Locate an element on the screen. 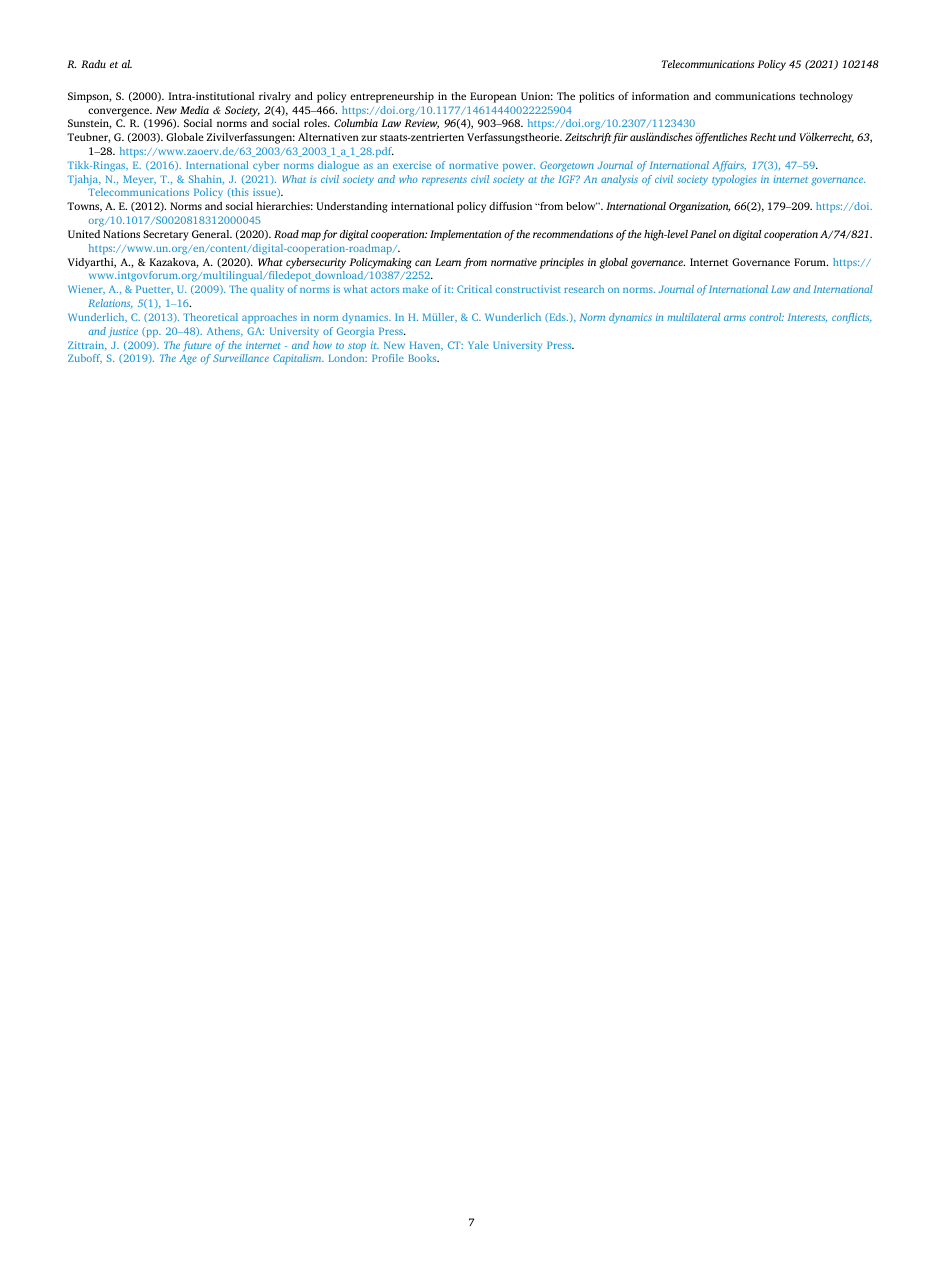  European is located at coordinates (493, 97).
